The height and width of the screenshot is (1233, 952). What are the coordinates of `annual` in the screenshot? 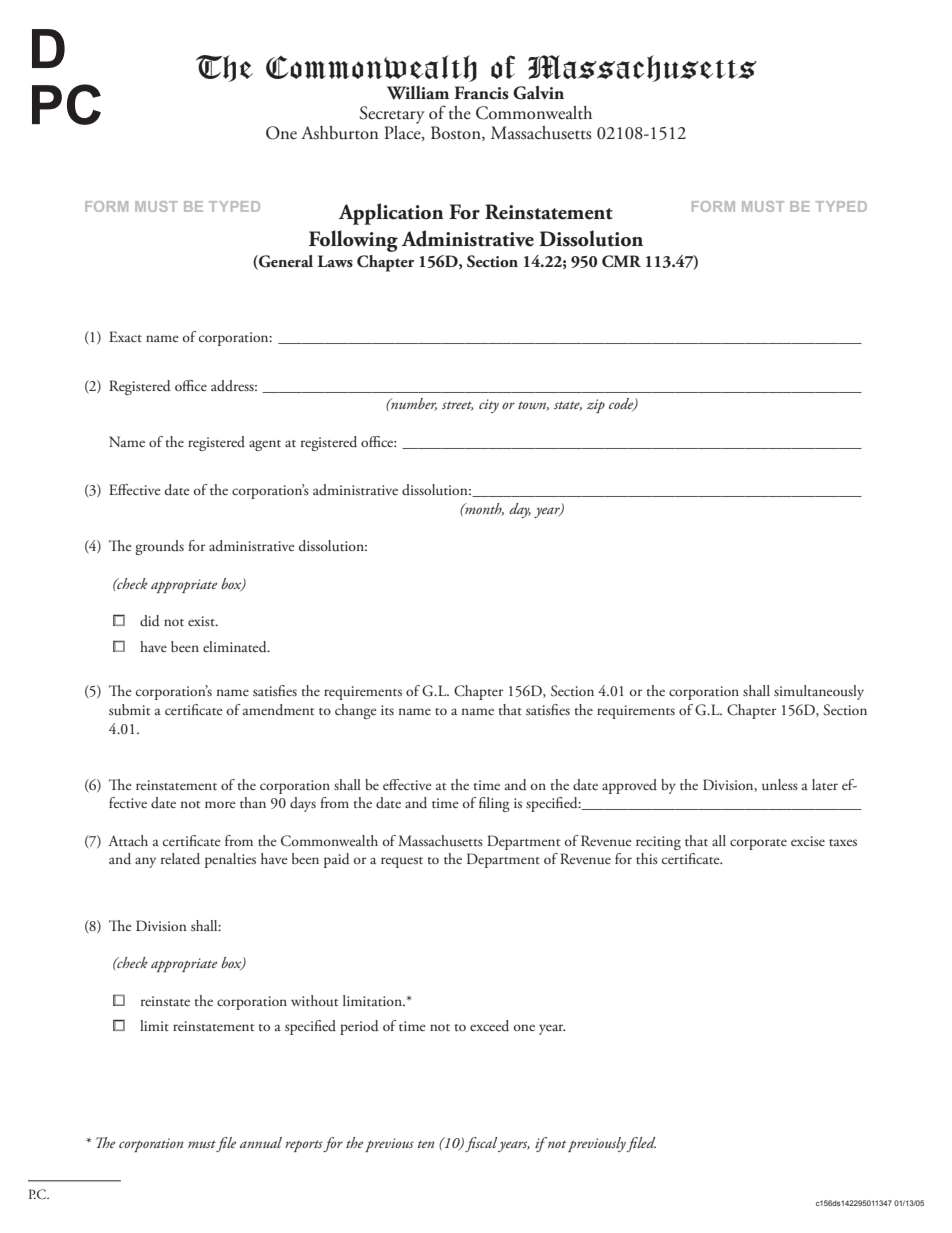 It's located at (261, 1142).
